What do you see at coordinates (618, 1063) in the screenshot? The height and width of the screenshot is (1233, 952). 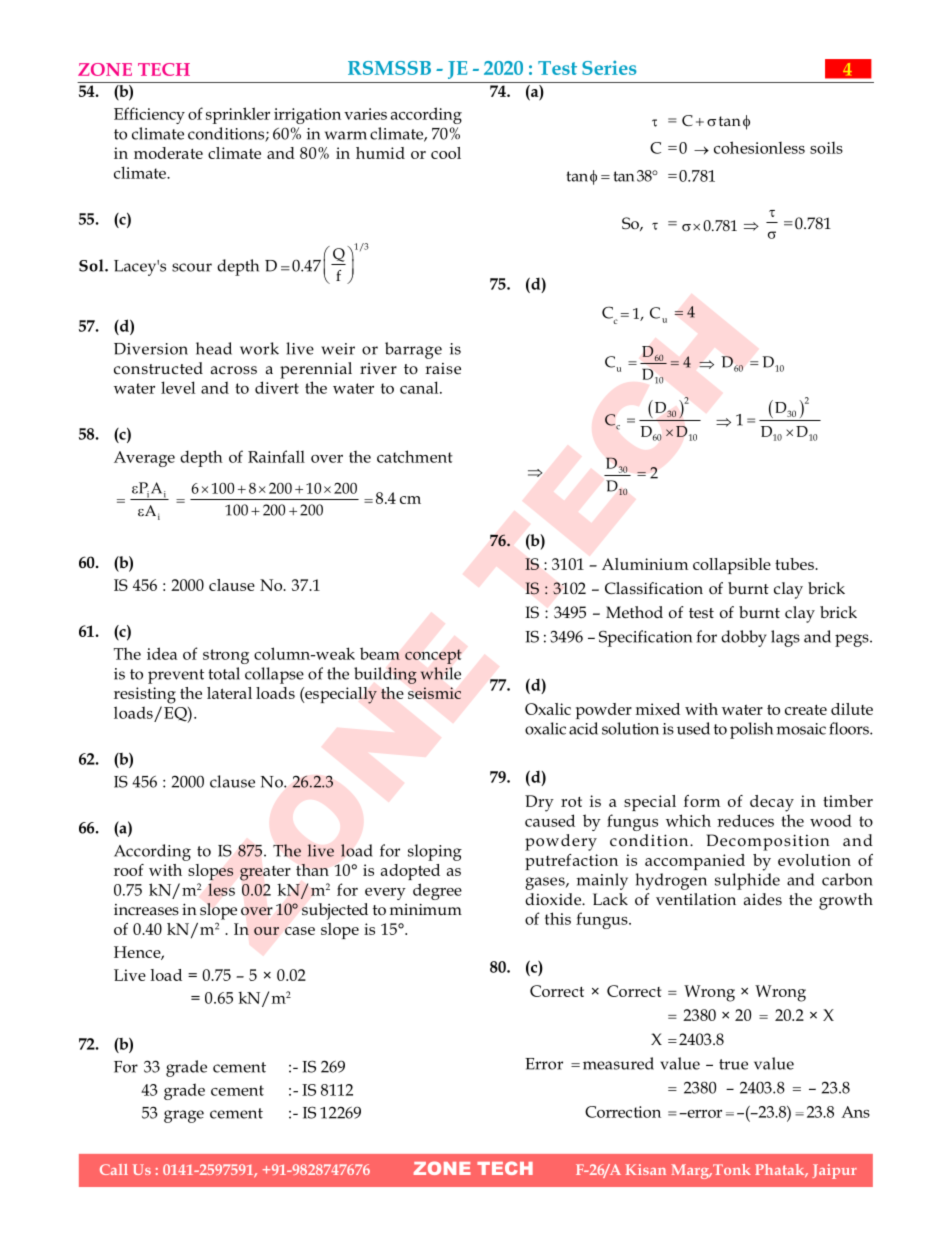 I see `measured` at bounding box center [618, 1063].
